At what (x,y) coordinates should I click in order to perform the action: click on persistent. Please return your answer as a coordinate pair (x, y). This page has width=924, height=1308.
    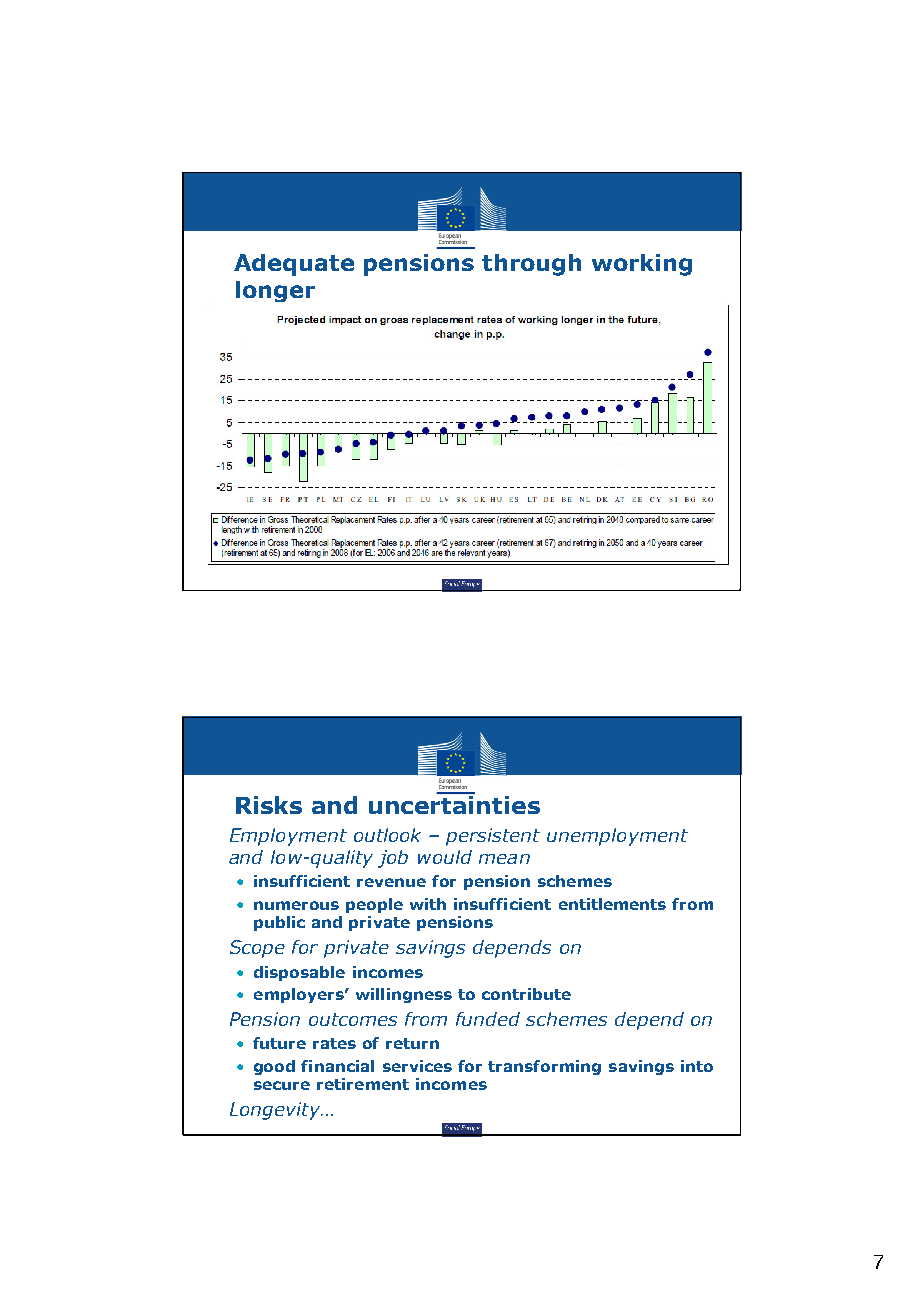
    Looking at the image, I should click on (493, 837).
